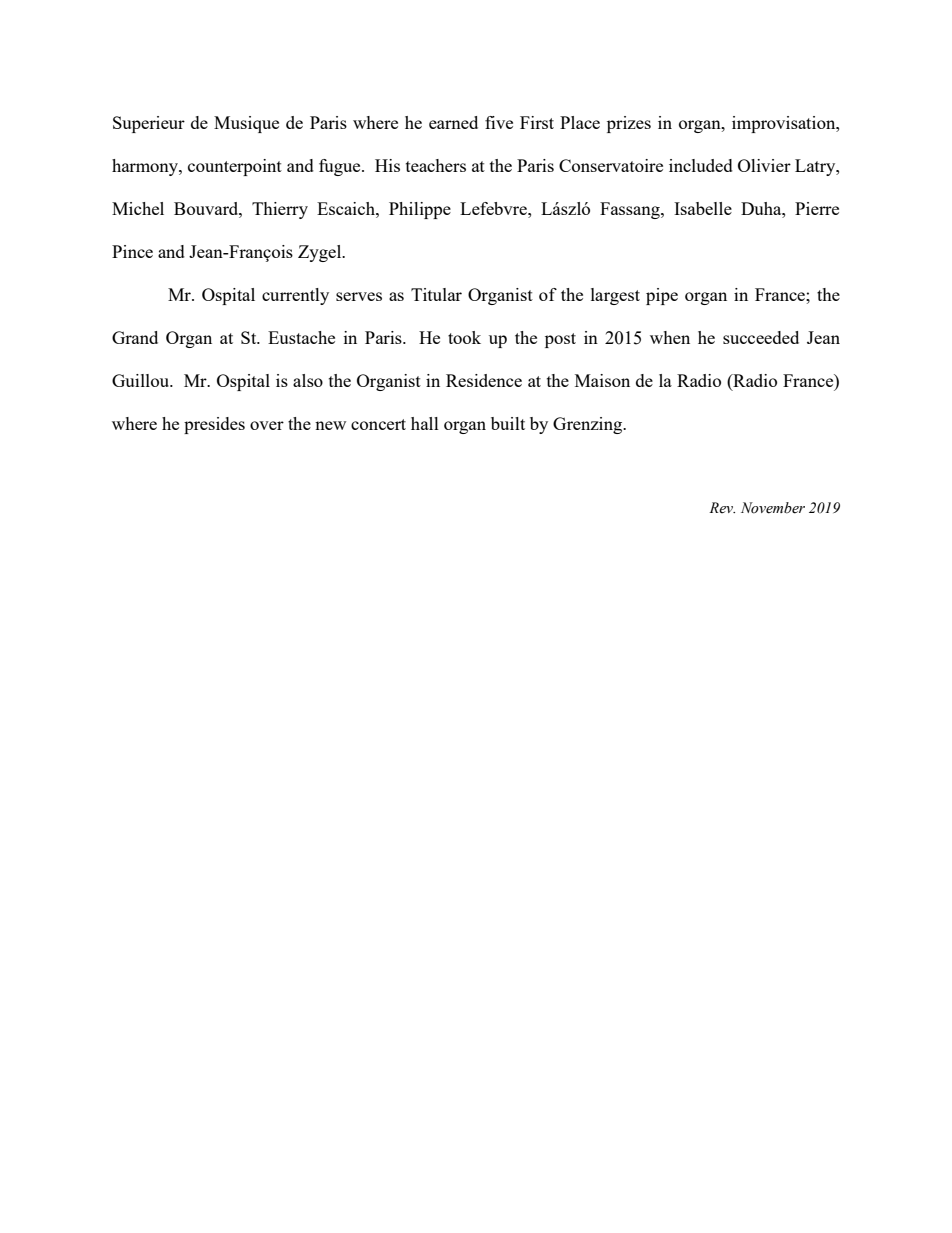  Describe the element at coordinates (295, 296) in the image. I see `currently` at that location.
